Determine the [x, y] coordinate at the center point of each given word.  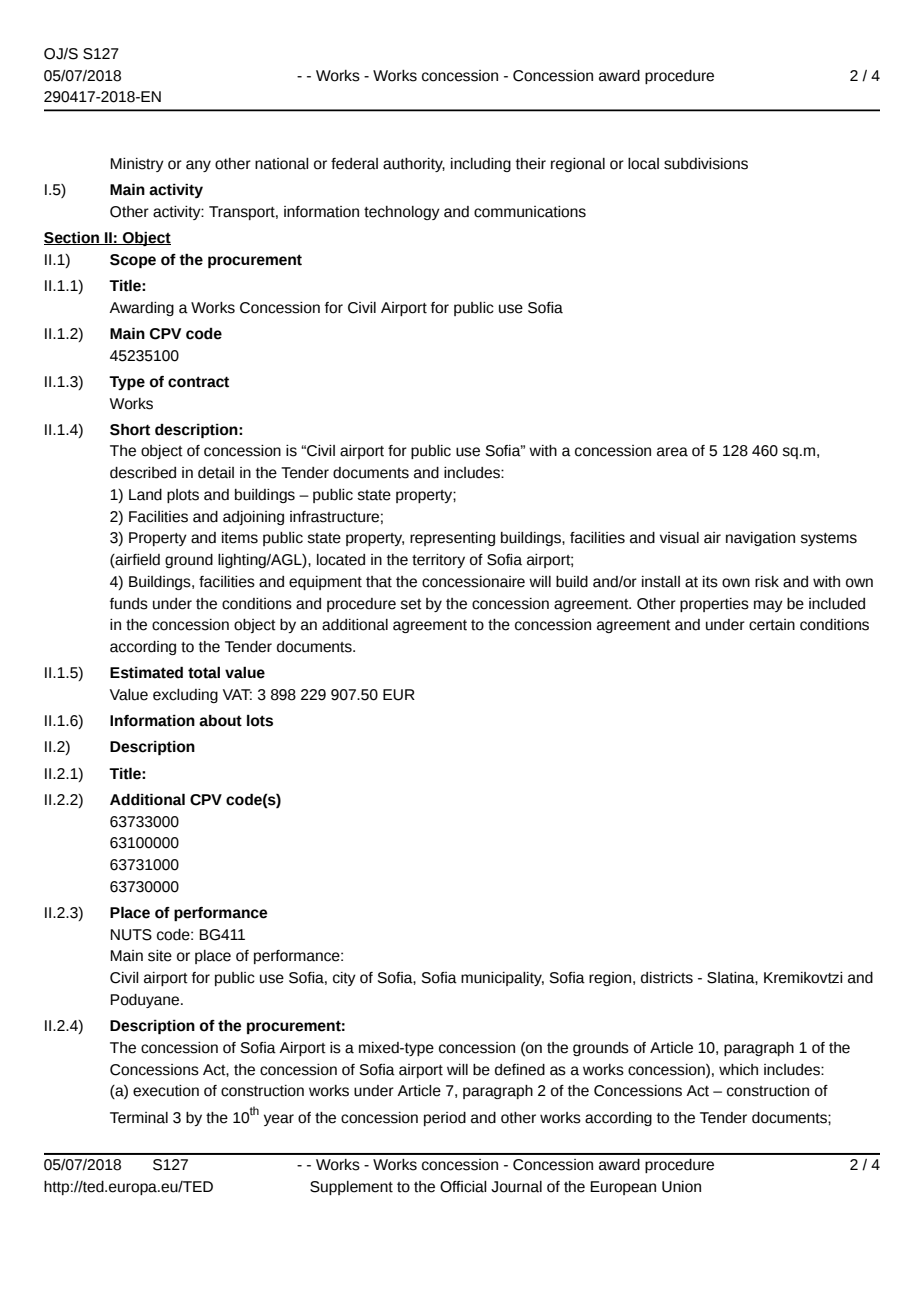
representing [452, 539]
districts [667, 978]
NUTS [131, 935]
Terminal [139, 1118]
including [481, 165]
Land [145, 495]
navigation [760, 539]
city [344, 979]
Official [463, 1187]
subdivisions [706, 164]
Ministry [137, 165]
